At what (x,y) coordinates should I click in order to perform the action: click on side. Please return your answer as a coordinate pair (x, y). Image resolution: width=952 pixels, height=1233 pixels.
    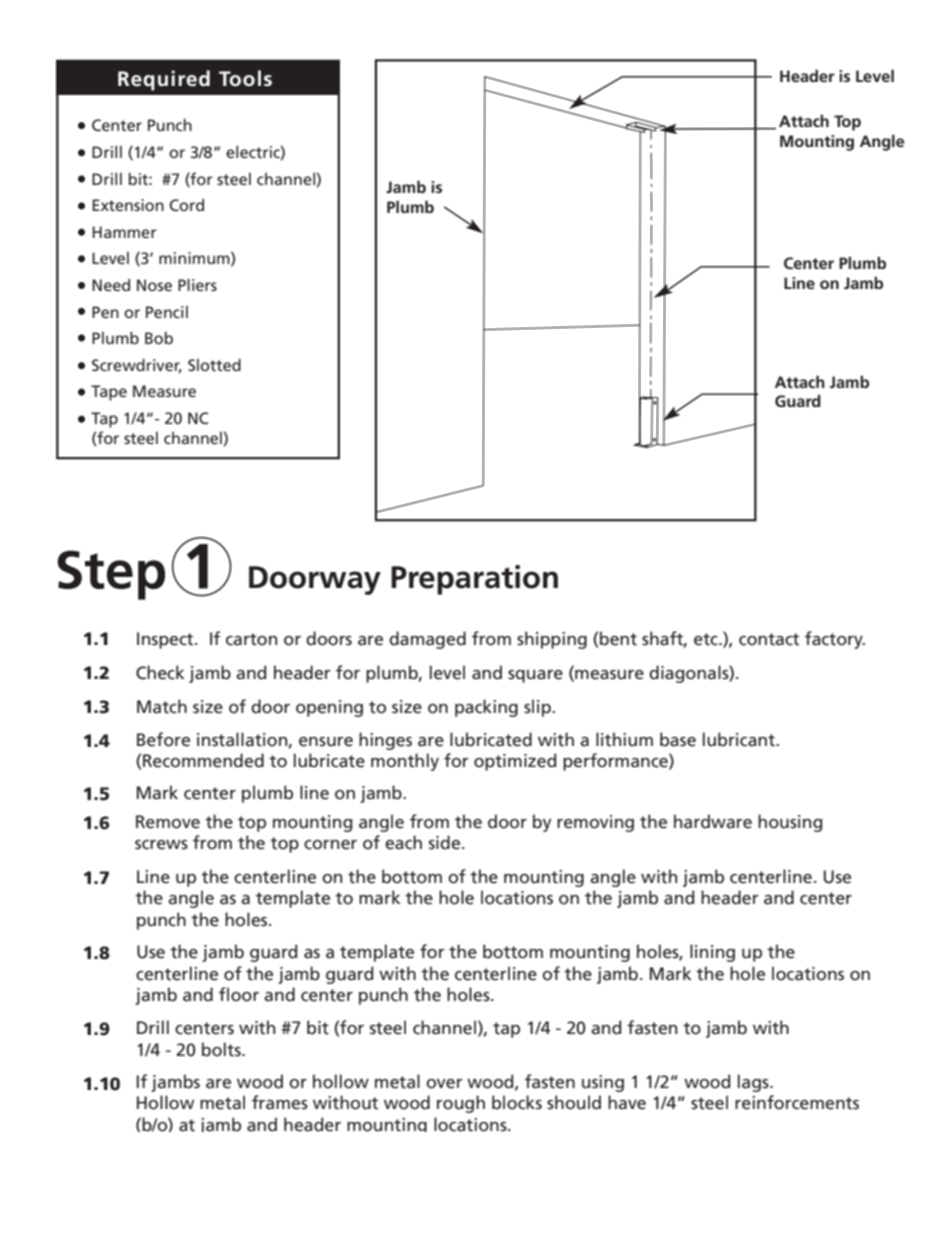
    Looking at the image, I should click on (446, 842).
